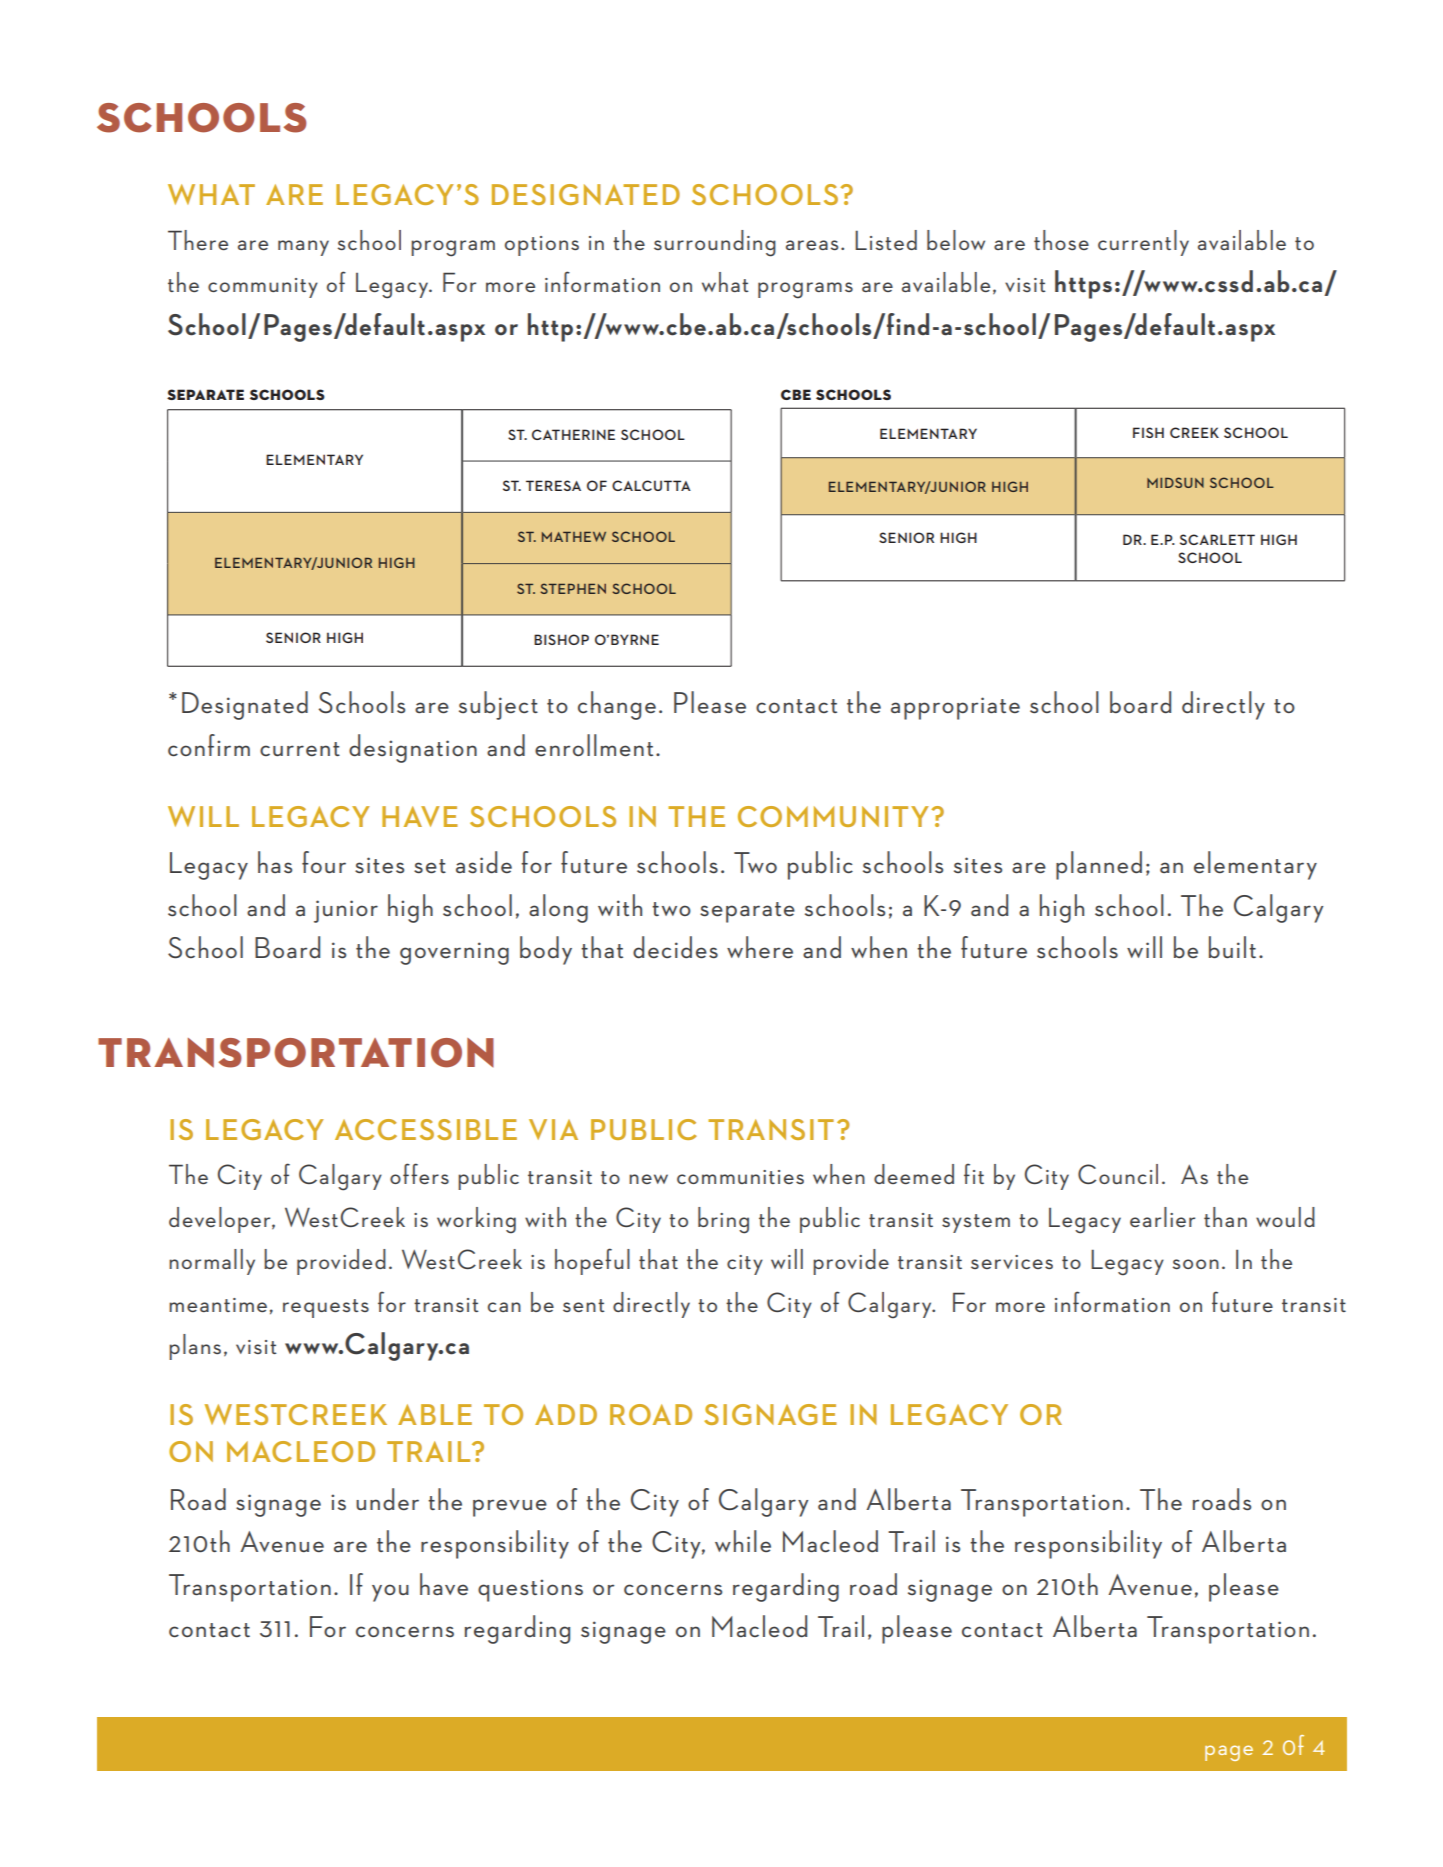  I want to click on There, so click(198, 240).
